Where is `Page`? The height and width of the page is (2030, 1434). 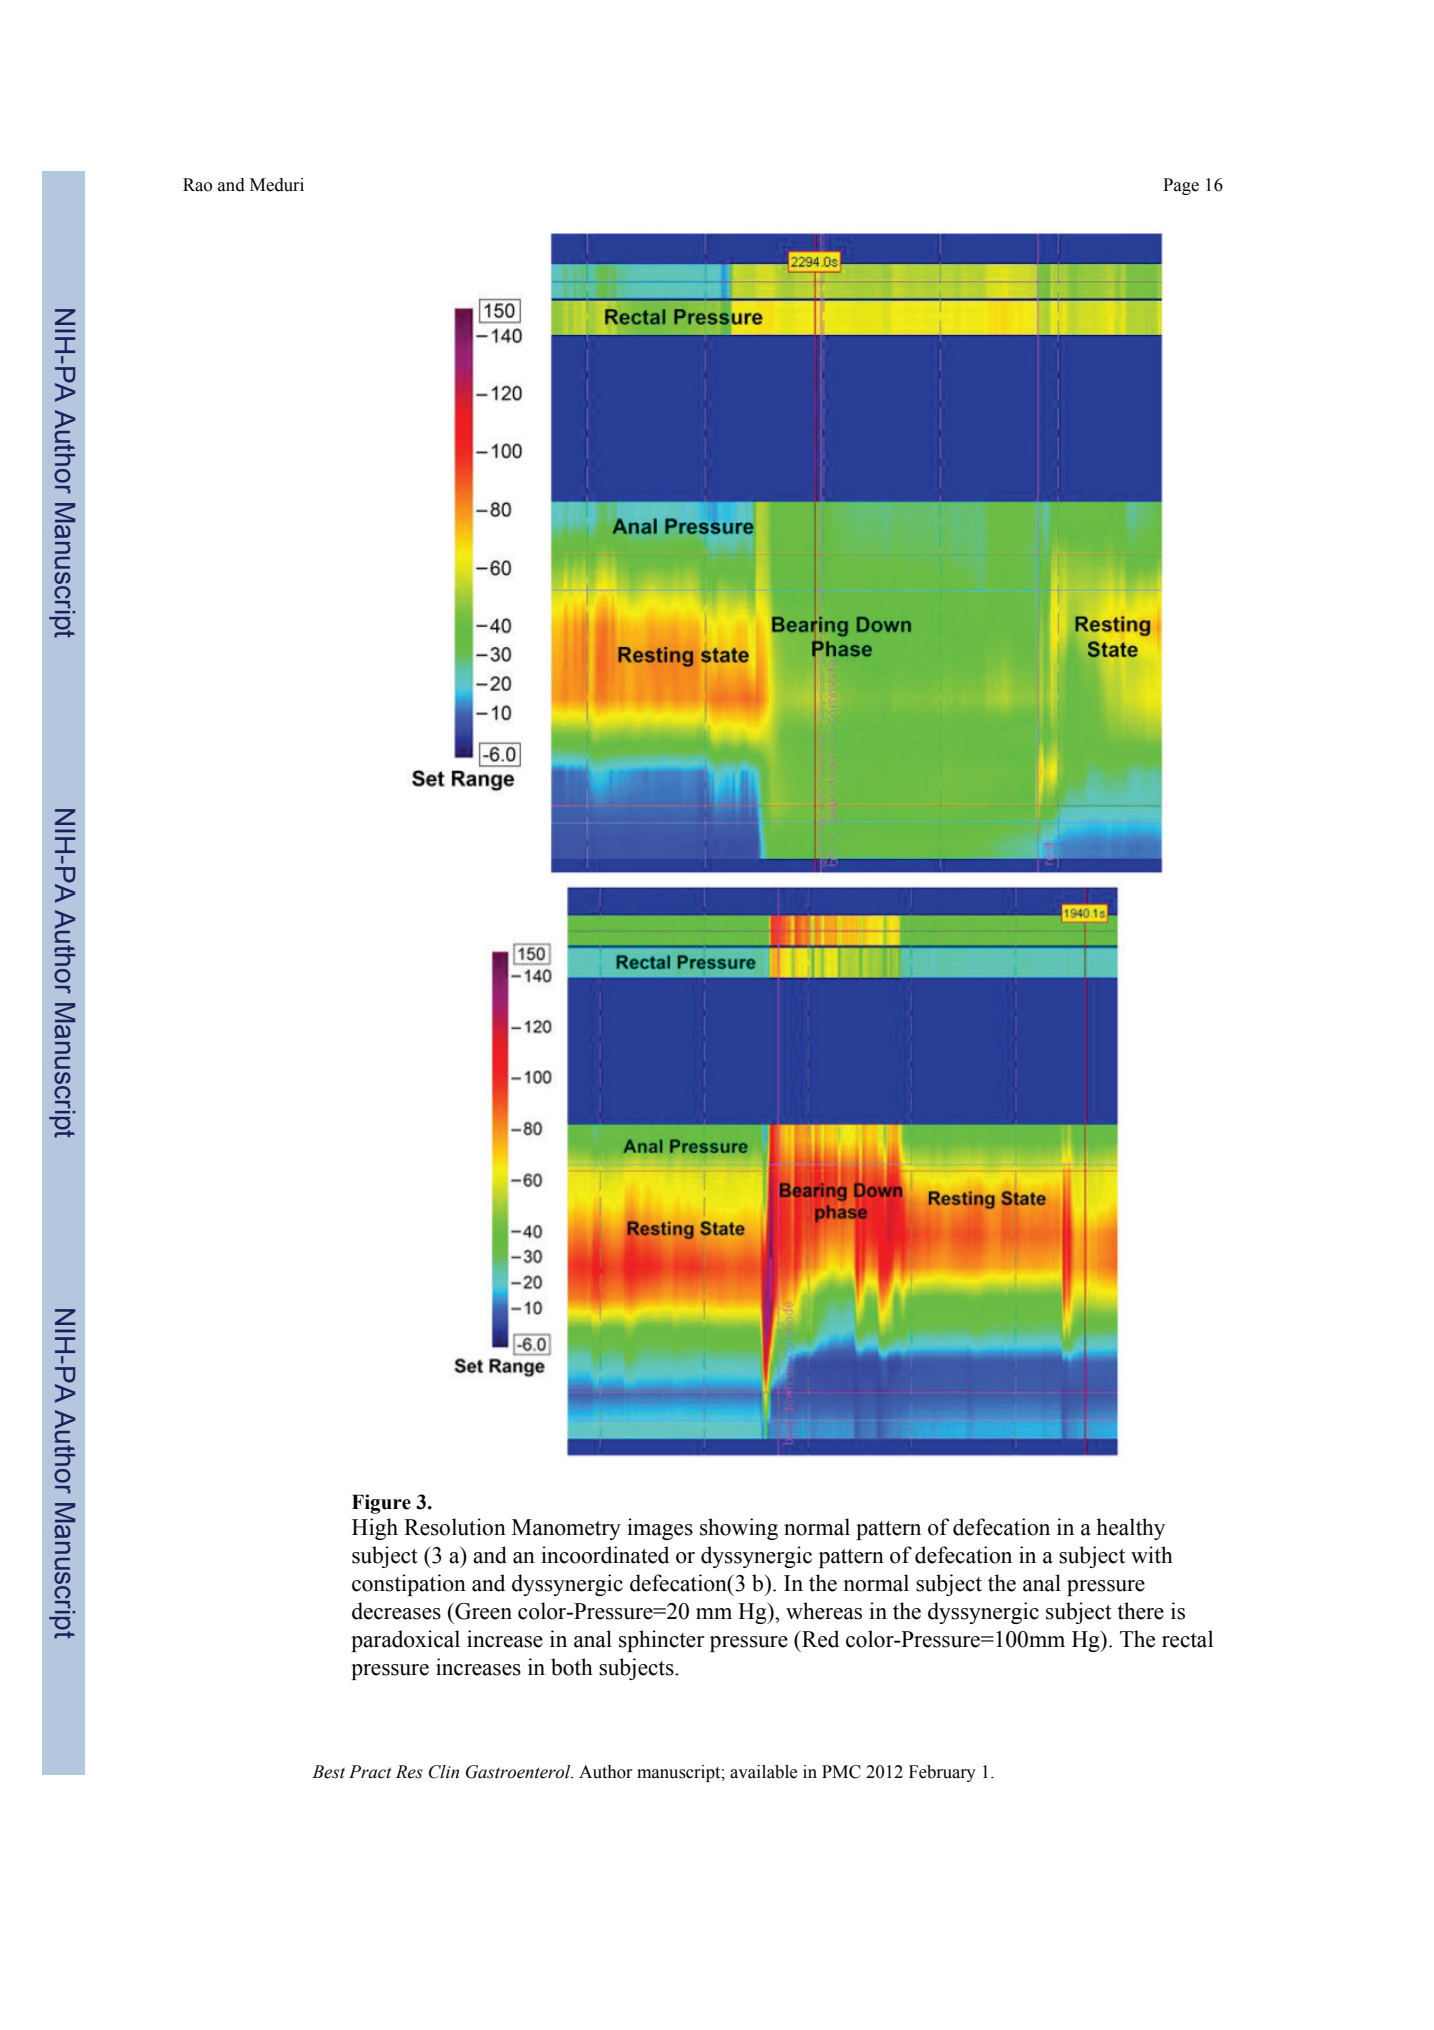 Page is located at coordinates (1181, 186).
